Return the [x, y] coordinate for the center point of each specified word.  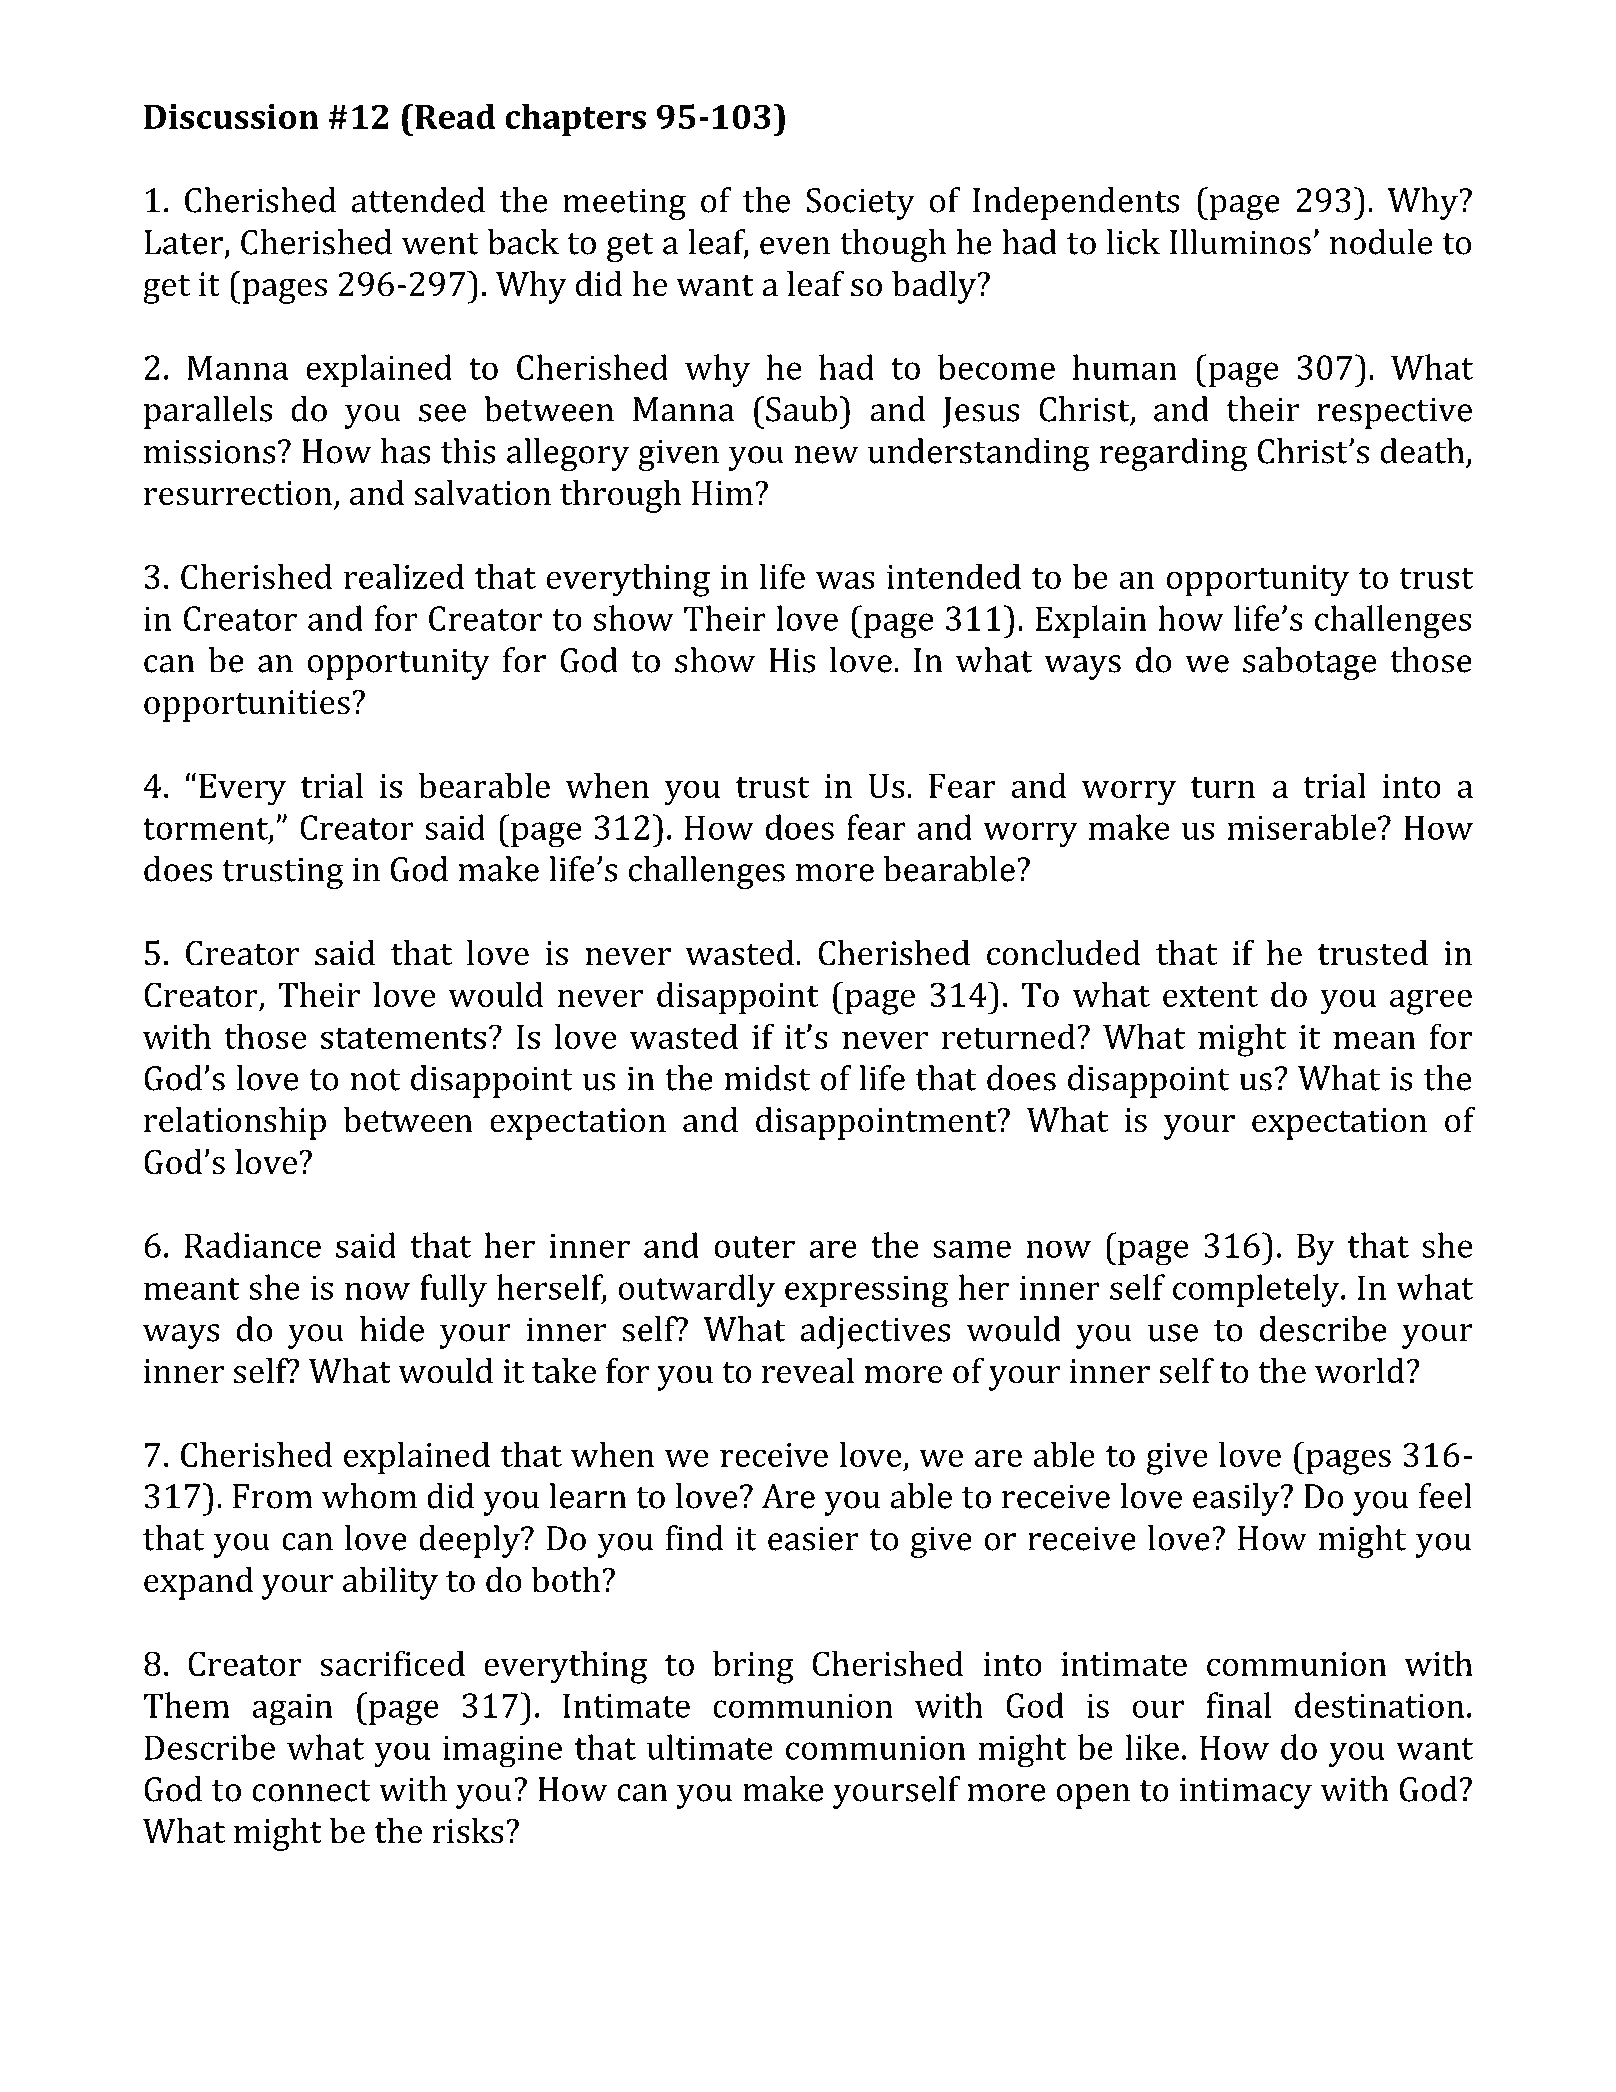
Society [860, 204]
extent [1210, 996]
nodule [1381, 242]
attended [418, 200]
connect [311, 1791]
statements [403, 1038]
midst [767, 1078]
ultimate [710, 1747]
